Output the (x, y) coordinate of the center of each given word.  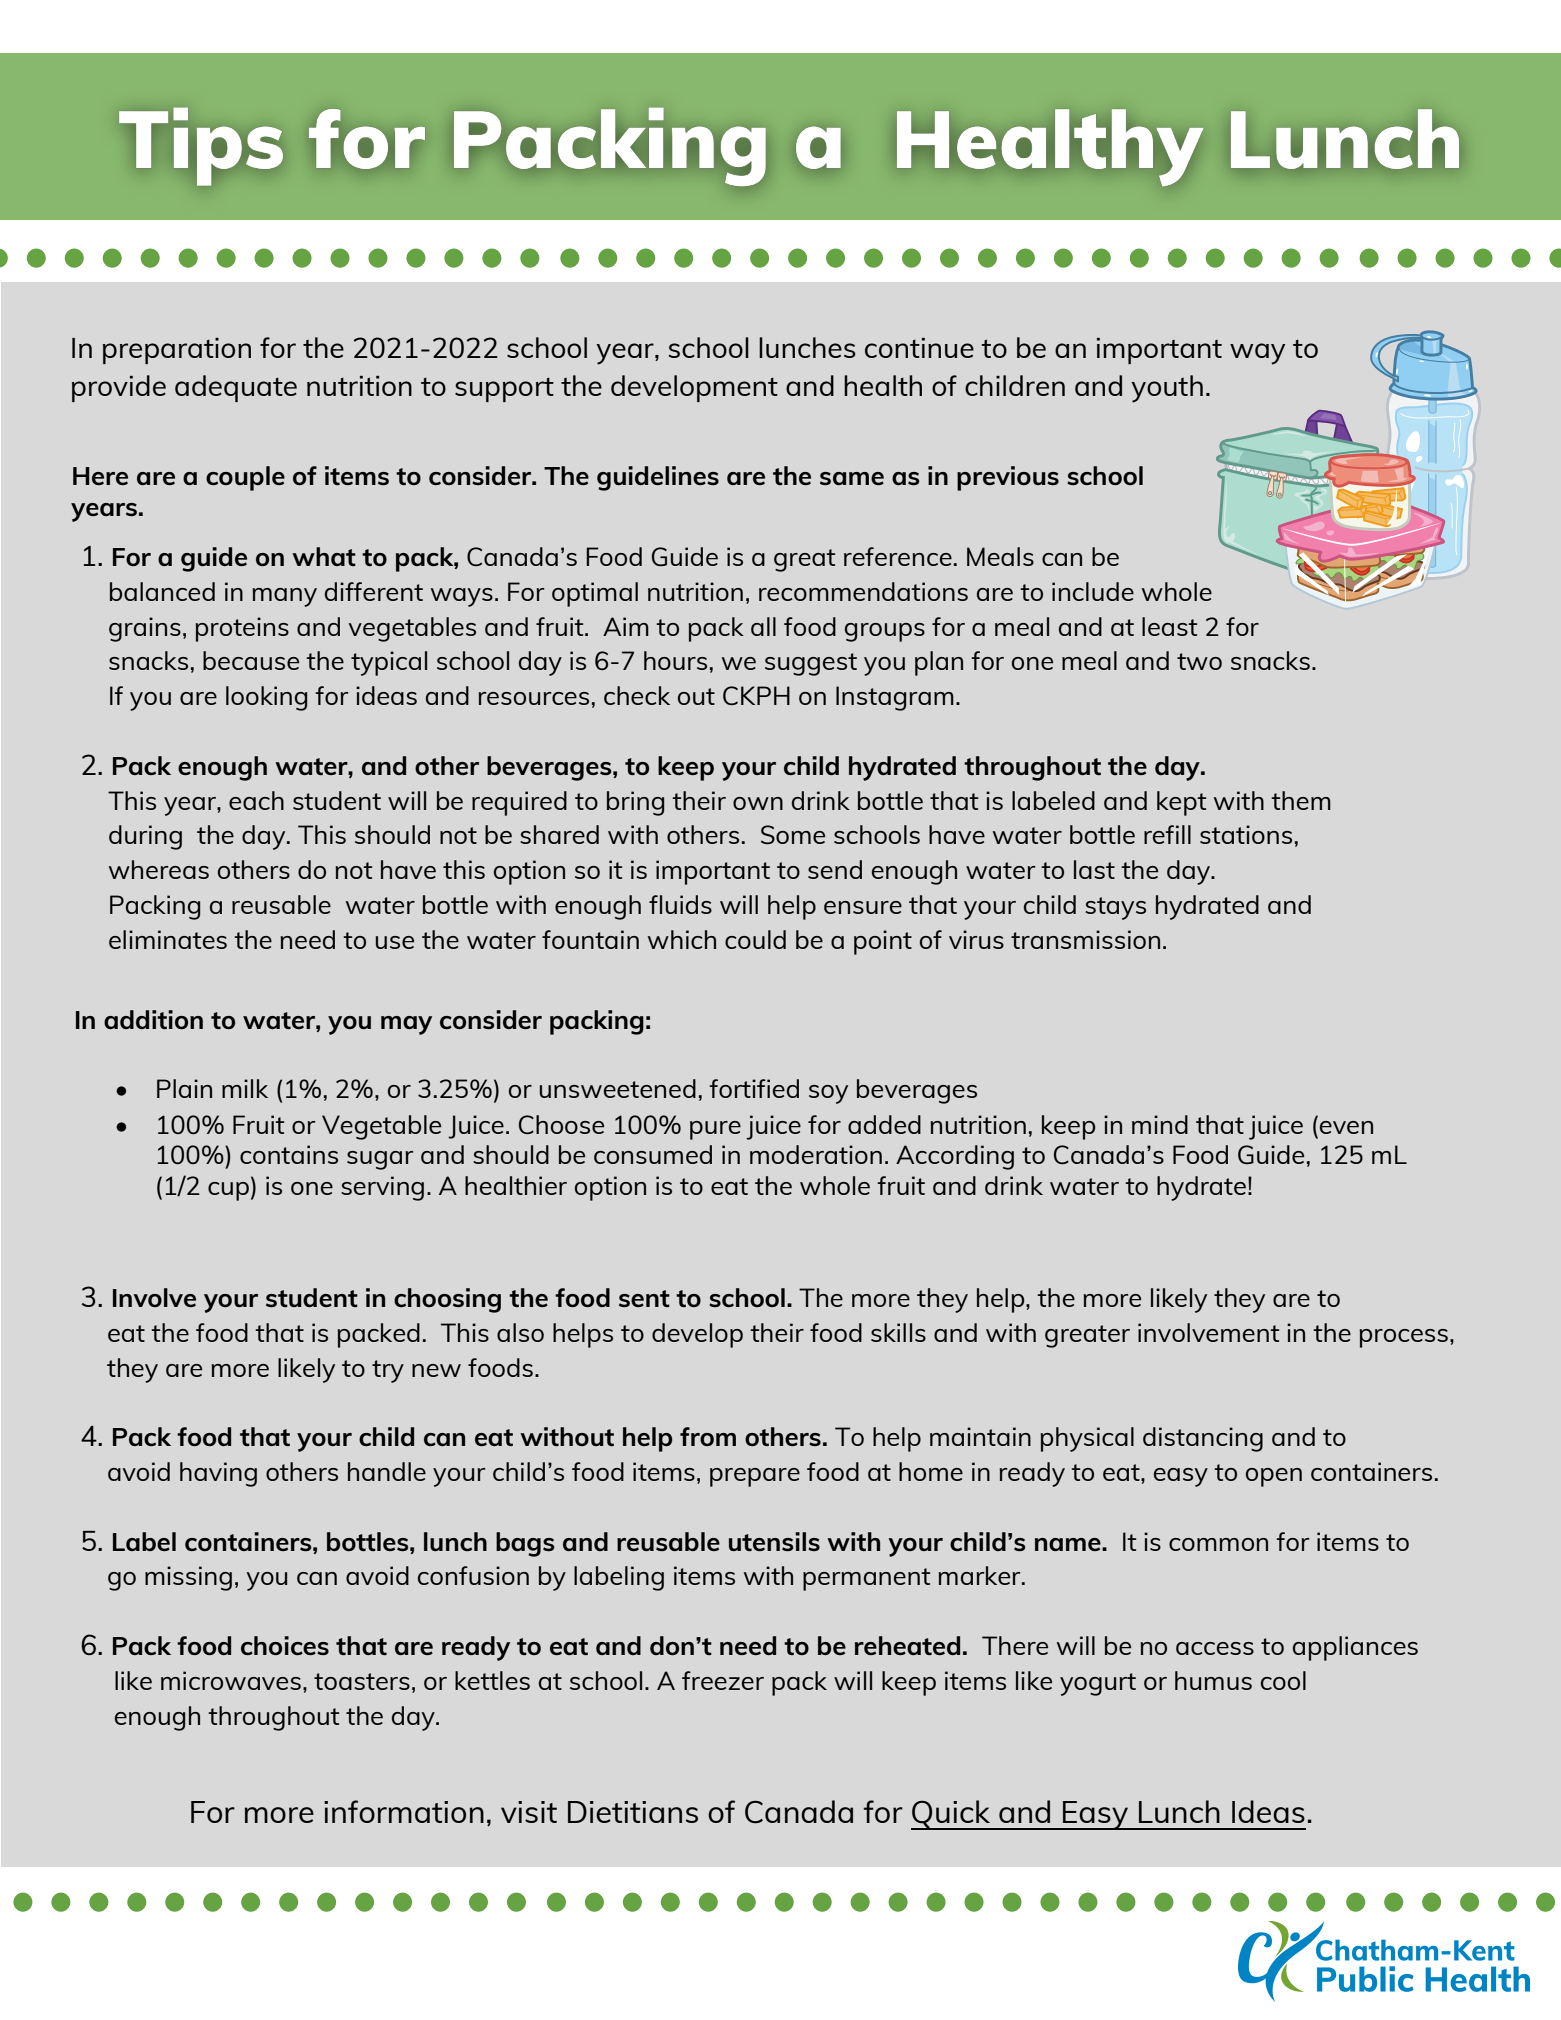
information (404, 1811)
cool (1283, 1680)
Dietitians (633, 1812)
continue (919, 348)
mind (1160, 1124)
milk (245, 1088)
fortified (754, 1088)
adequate (236, 388)
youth (1167, 389)
